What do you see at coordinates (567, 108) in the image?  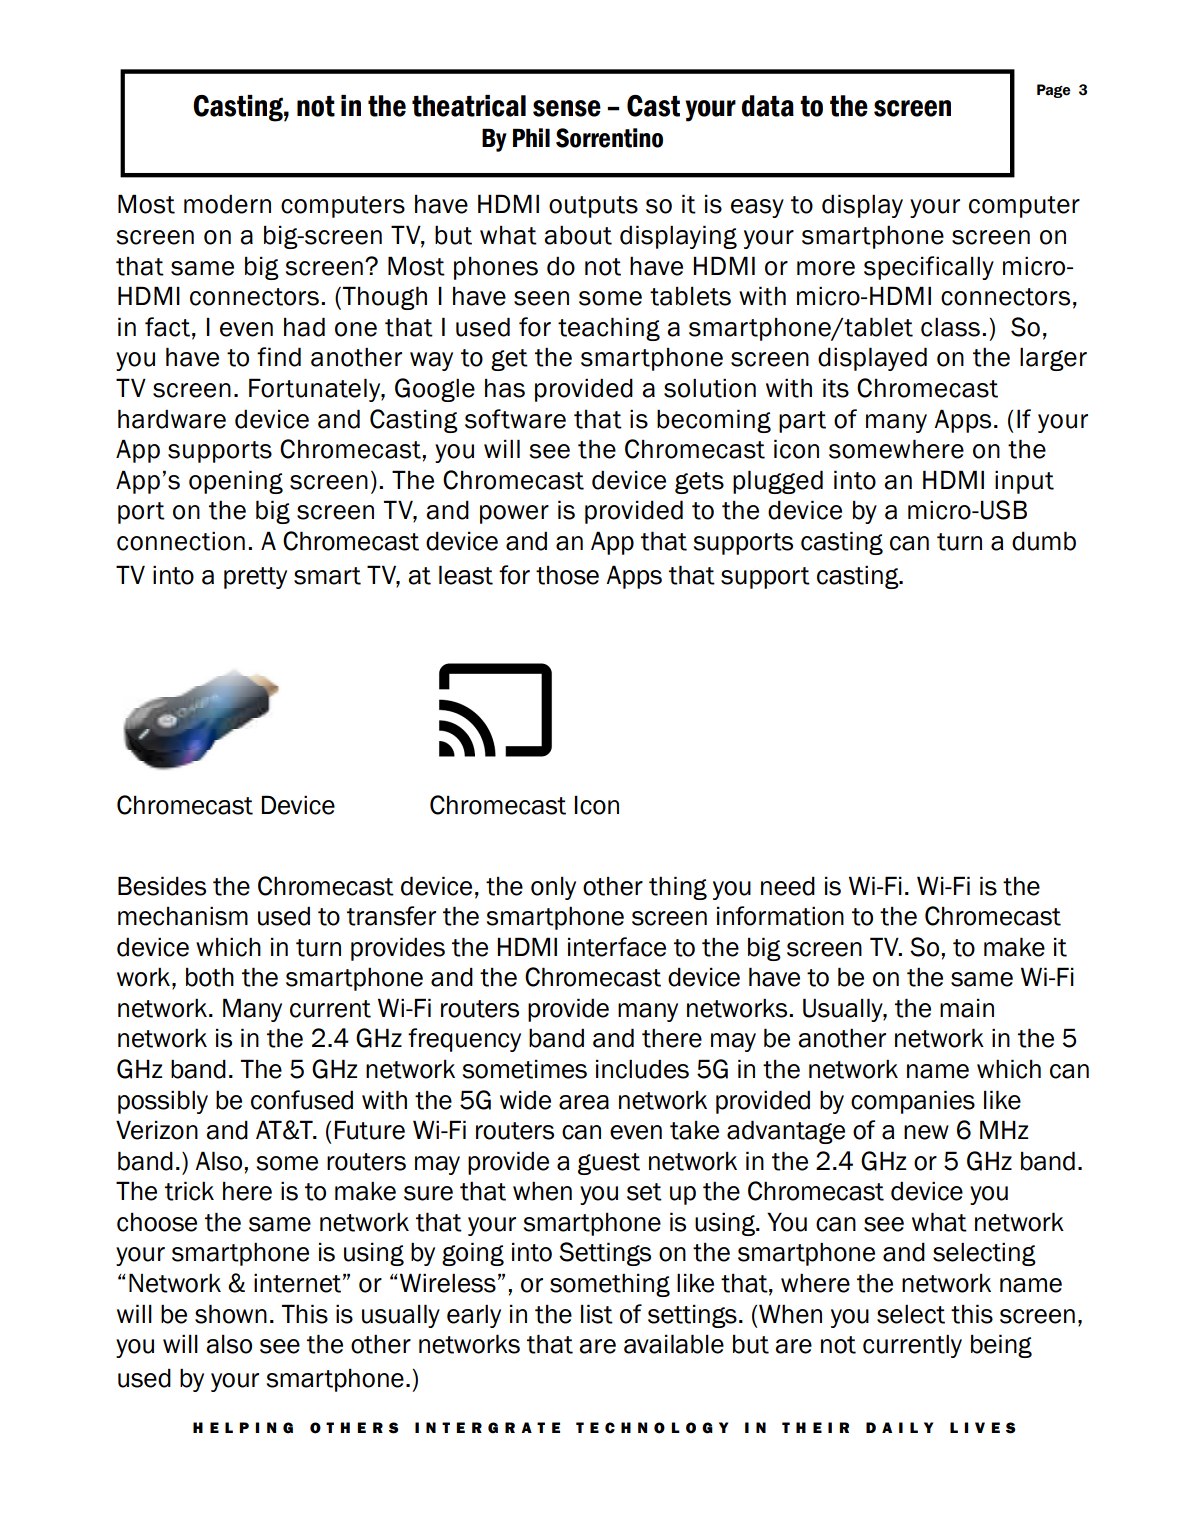 I see `sense` at bounding box center [567, 108].
